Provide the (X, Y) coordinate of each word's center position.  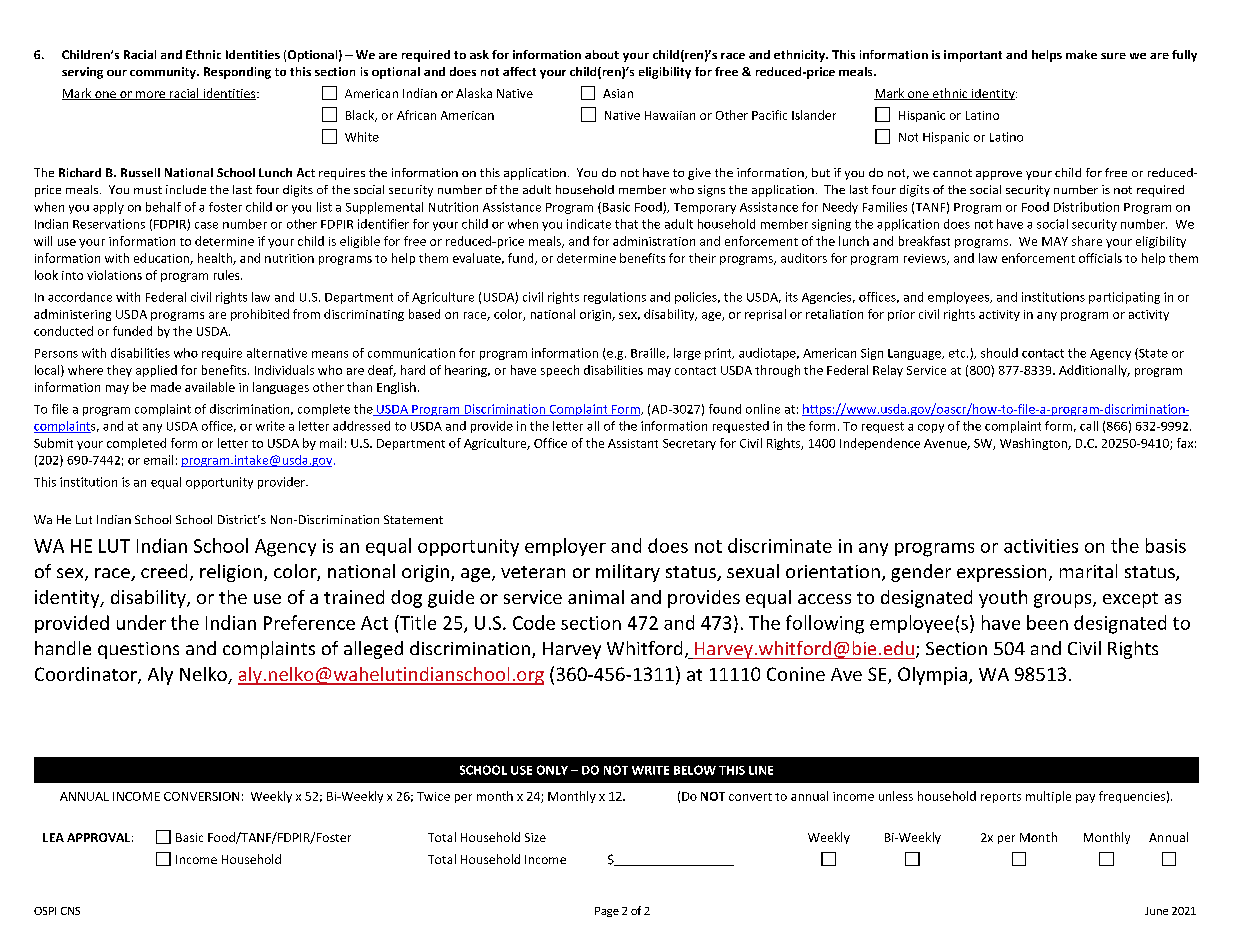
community (164, 73)
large (687, 354)
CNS (70, 911)
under (141, 622)
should (999, 353)
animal (596, 597)
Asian (618, 93)
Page (607, 912)
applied (156, 371)
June (1156, 911)
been (1047, 622)
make (1081, 54)
